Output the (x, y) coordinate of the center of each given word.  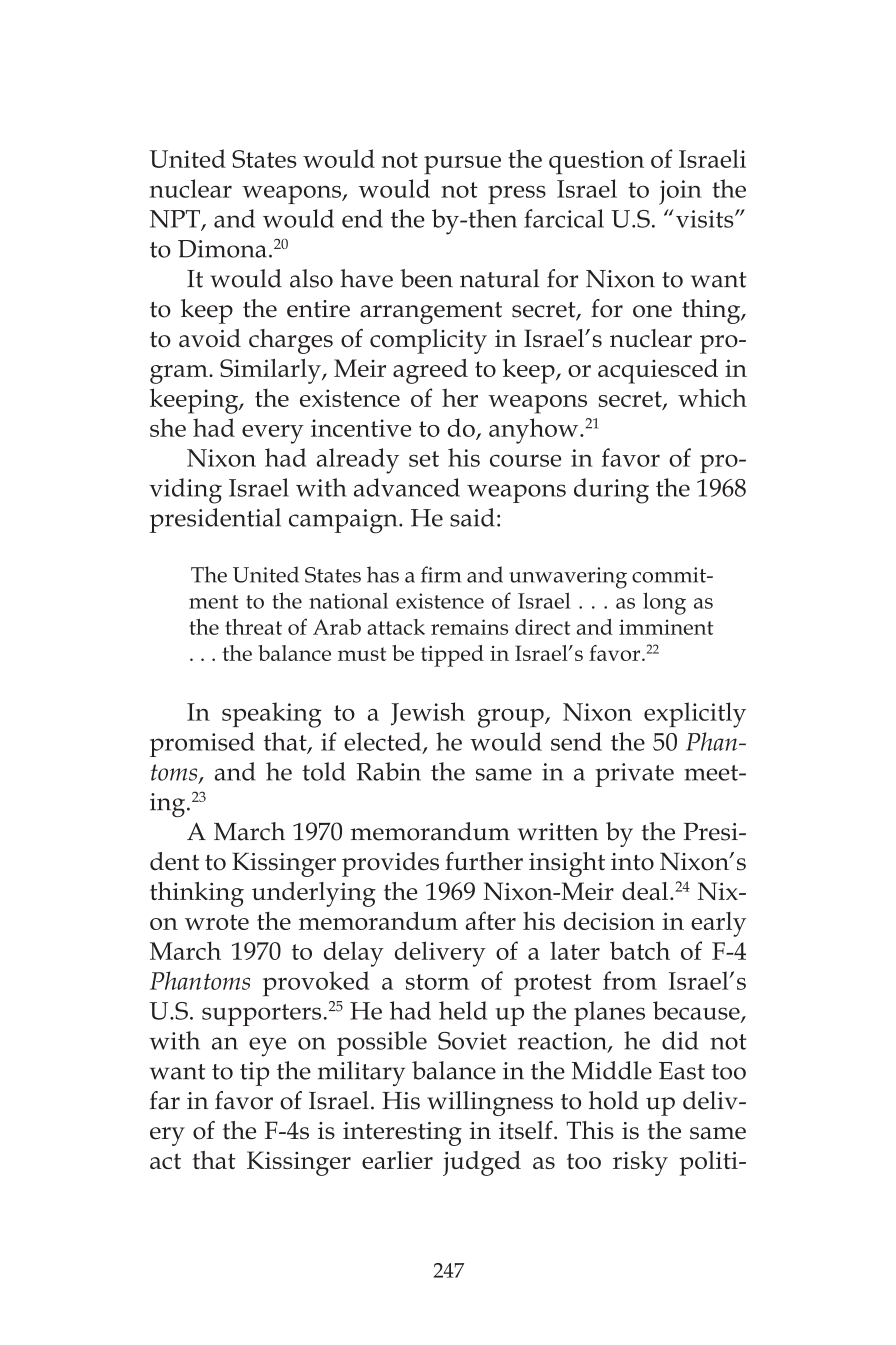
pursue (462, 165)
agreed (430, 371)
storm (437, 982)
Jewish (428, 714)
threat (253, 627)
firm (441, 574)
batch (640, 950)
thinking (197, 894)
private (634, 775)
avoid (210, 338)
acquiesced (658, 371)
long (664, 603)
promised (202, 744)
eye (267, 1047)
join (680, 192)
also (311, 278)
